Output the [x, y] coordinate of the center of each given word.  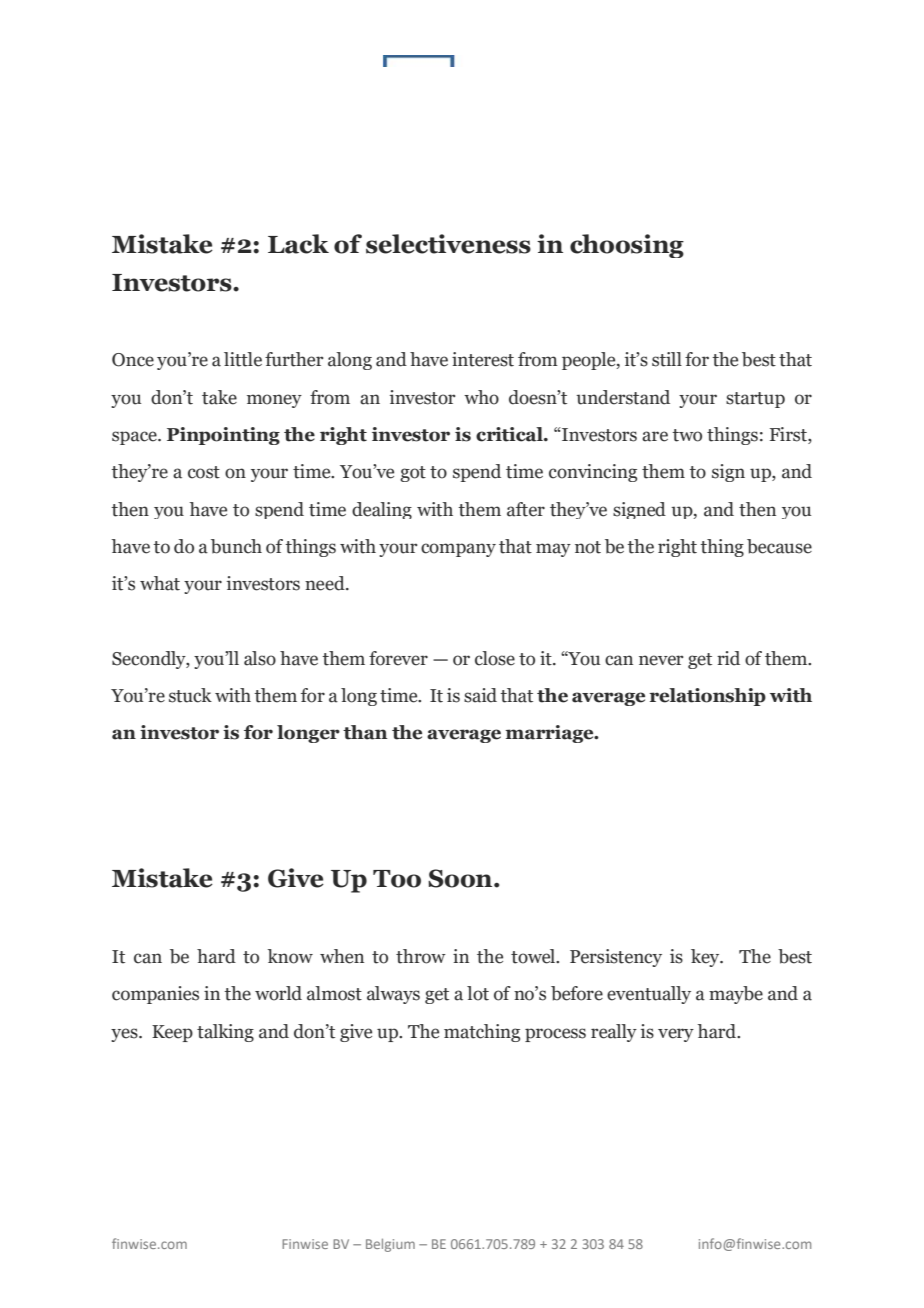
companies [155, 995]
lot [478, 993]
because [779, 546]
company [458, 550]
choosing [627, 246]
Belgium [390, 1245]
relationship [707, 697]
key [706, 958]
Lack [298, 244]
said [480, 695]
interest [483, 359]
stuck [190, 695]
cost [204, 472]
